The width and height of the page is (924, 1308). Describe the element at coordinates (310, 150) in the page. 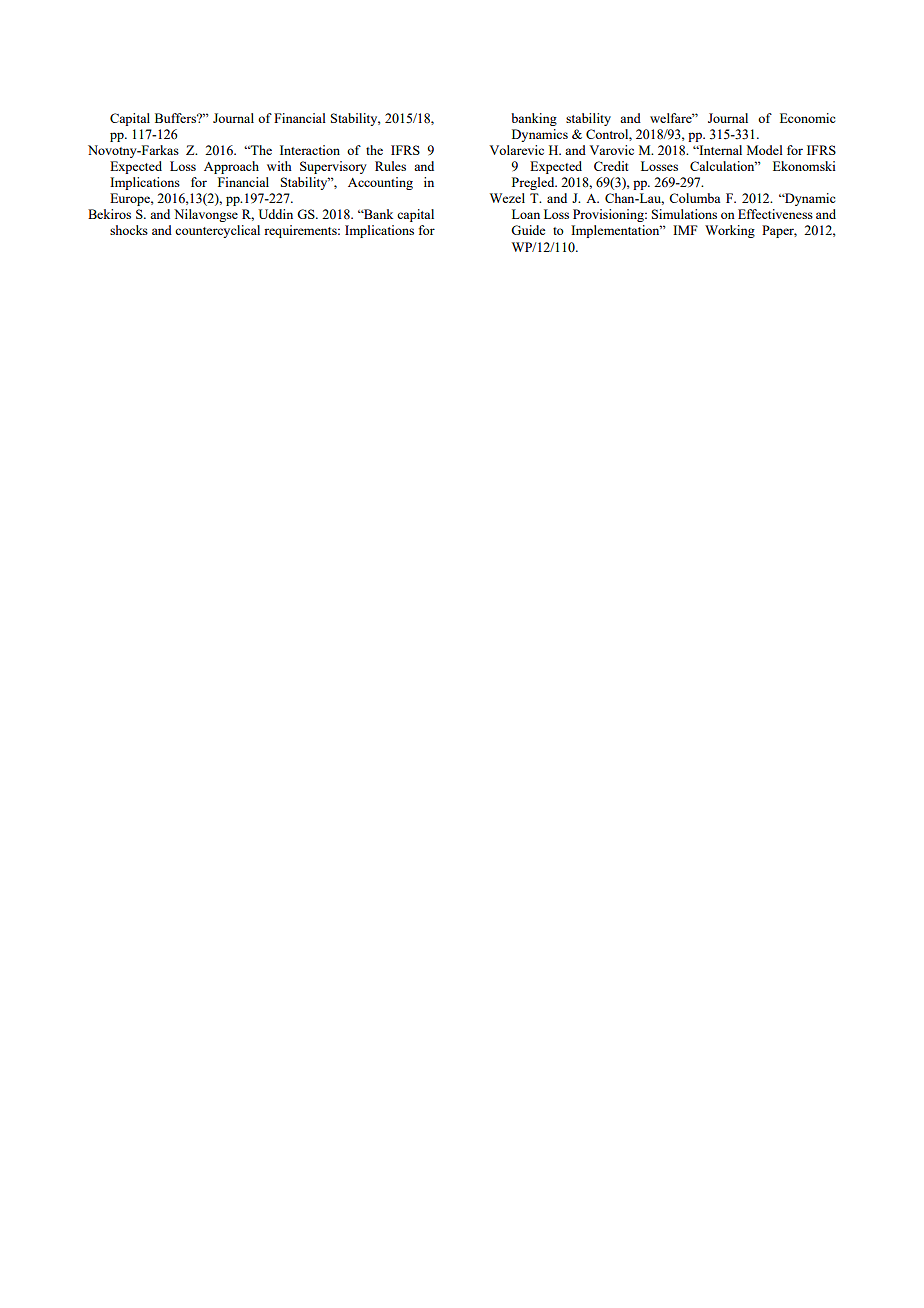

I see `Interaction` at that location.
